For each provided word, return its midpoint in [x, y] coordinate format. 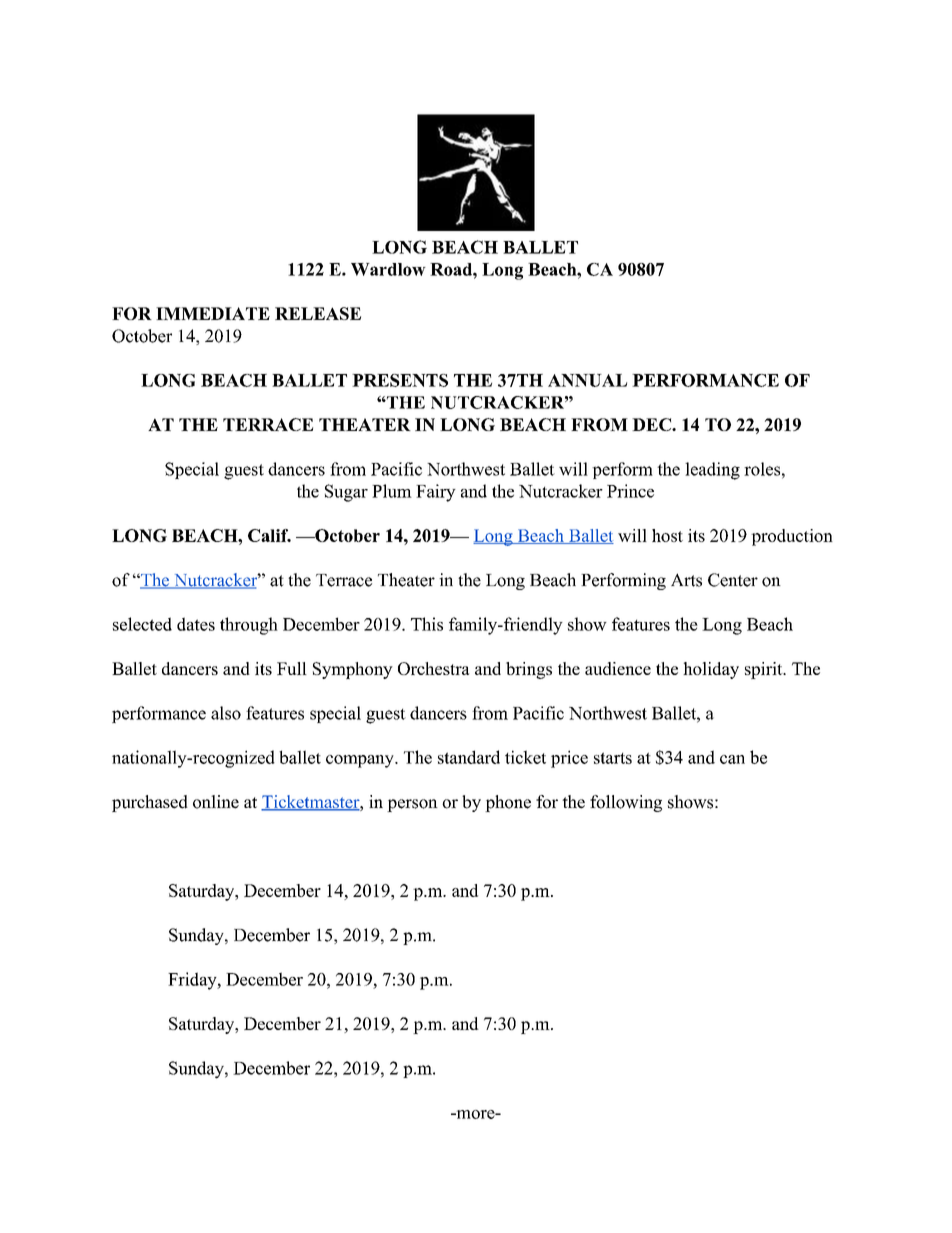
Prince [630, 491]
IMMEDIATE [213, 313]
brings [529, 670]
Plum [392, 491]
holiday [711, 670]
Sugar [346, 493]
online [216, 802]
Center [733, 580]
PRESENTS [400, 380]
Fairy [436, 493]
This [427, 624]
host [667, 535]
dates [196, 624]
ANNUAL [587, 380]
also [226, 713]
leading [712, 471]
